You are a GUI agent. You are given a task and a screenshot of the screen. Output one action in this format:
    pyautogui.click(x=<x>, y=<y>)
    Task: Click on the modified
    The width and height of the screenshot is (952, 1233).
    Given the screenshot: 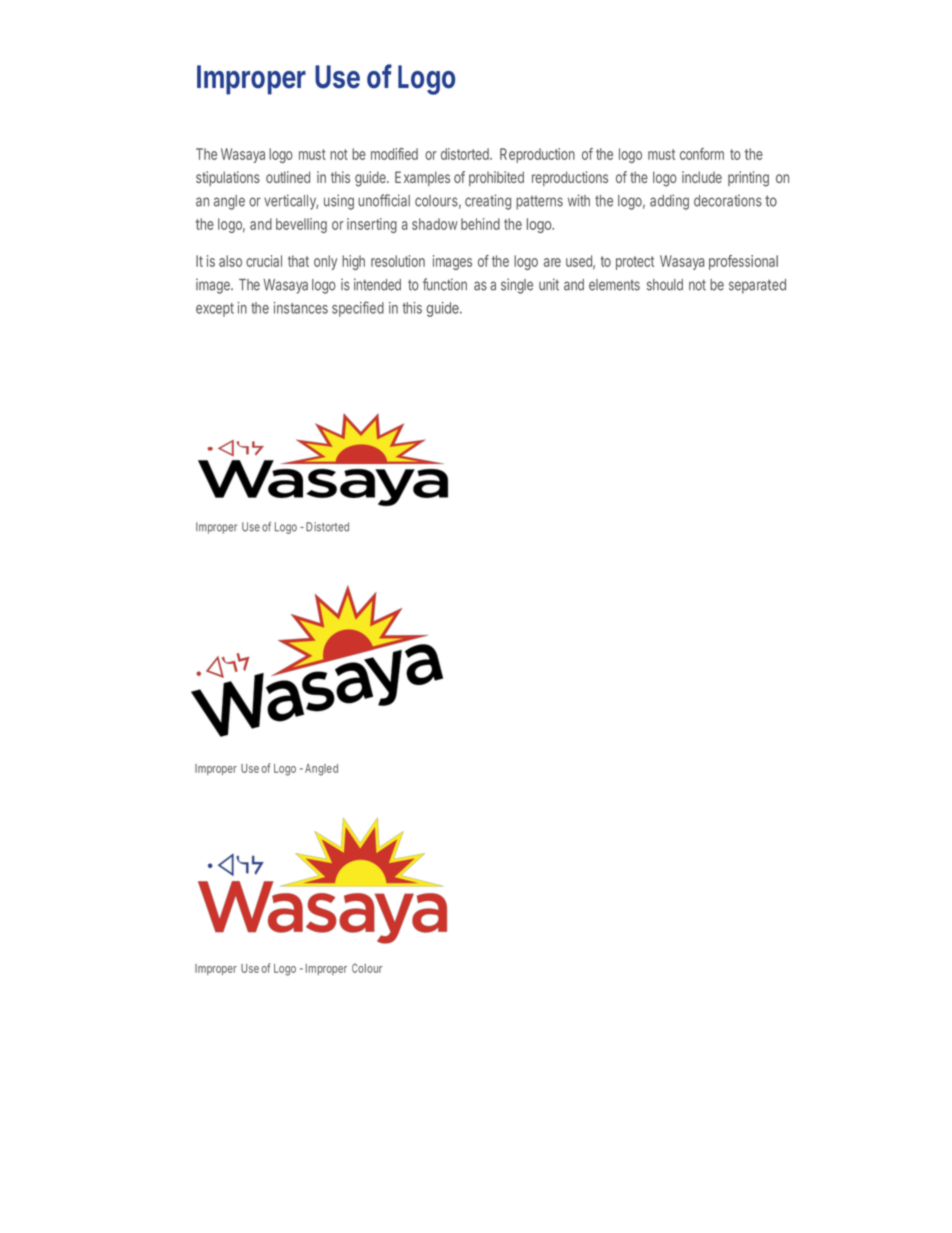 What is the action you would take?
    pyautogui.click(x=394, y=154)
